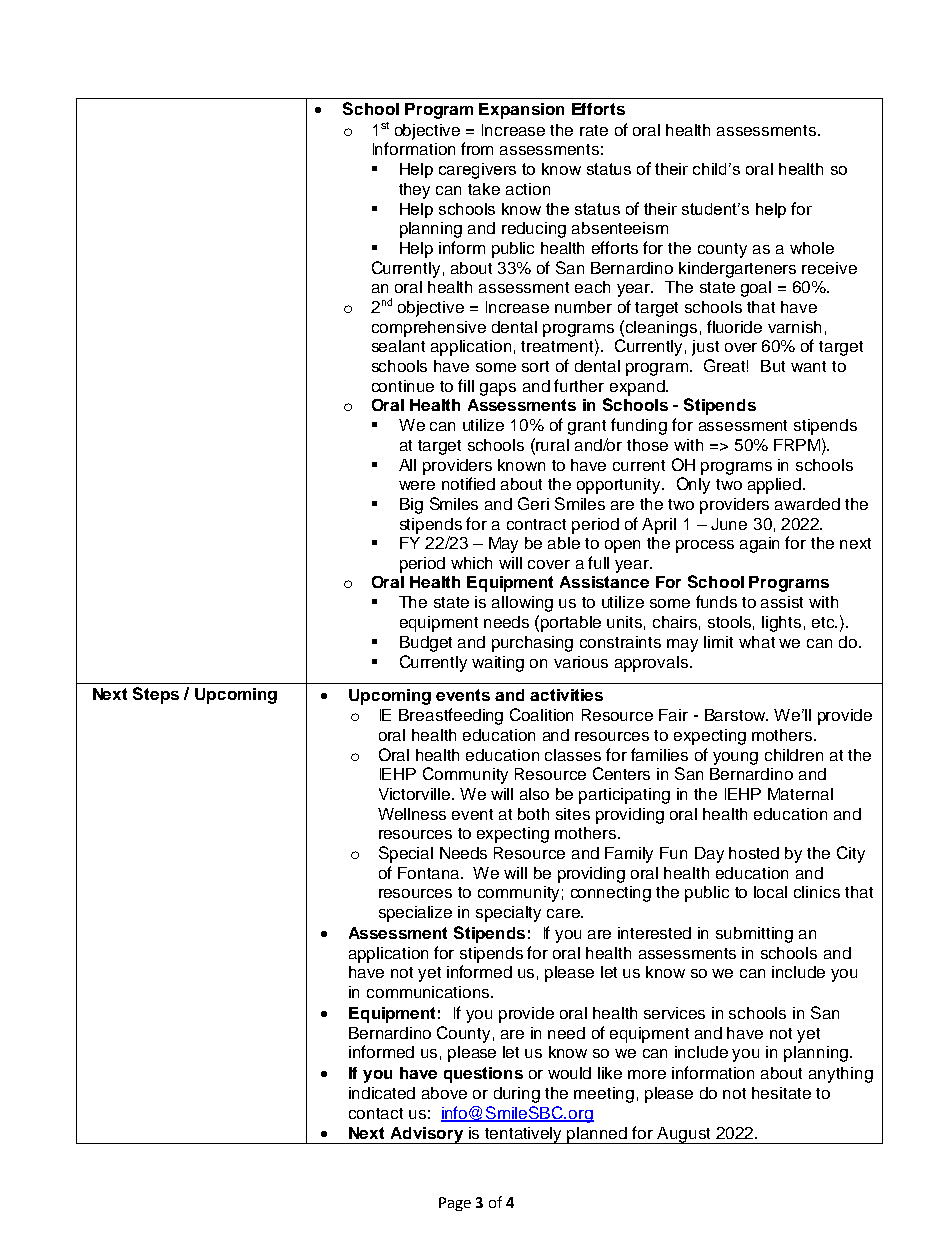 This screenshot has height=1233, width=952. Describe the element at coordinates (533, 814) in the screenshot. I see `both` at that location.
